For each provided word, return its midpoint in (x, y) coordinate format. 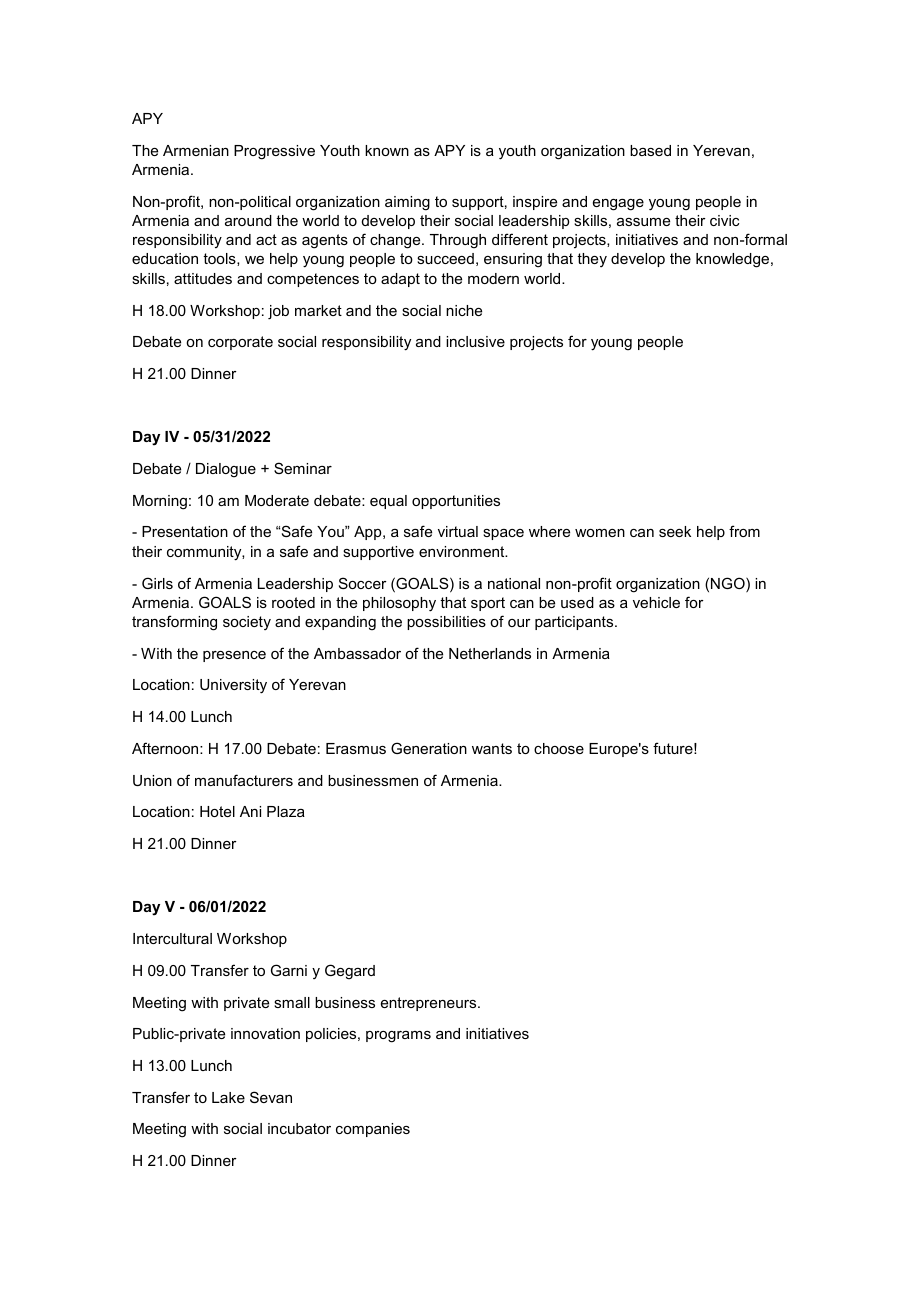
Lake (228, 1097)
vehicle (656, 602)
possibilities (446, 623)
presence (234, 656)
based (650, 150)
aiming (407, 203)
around (248, 220)
